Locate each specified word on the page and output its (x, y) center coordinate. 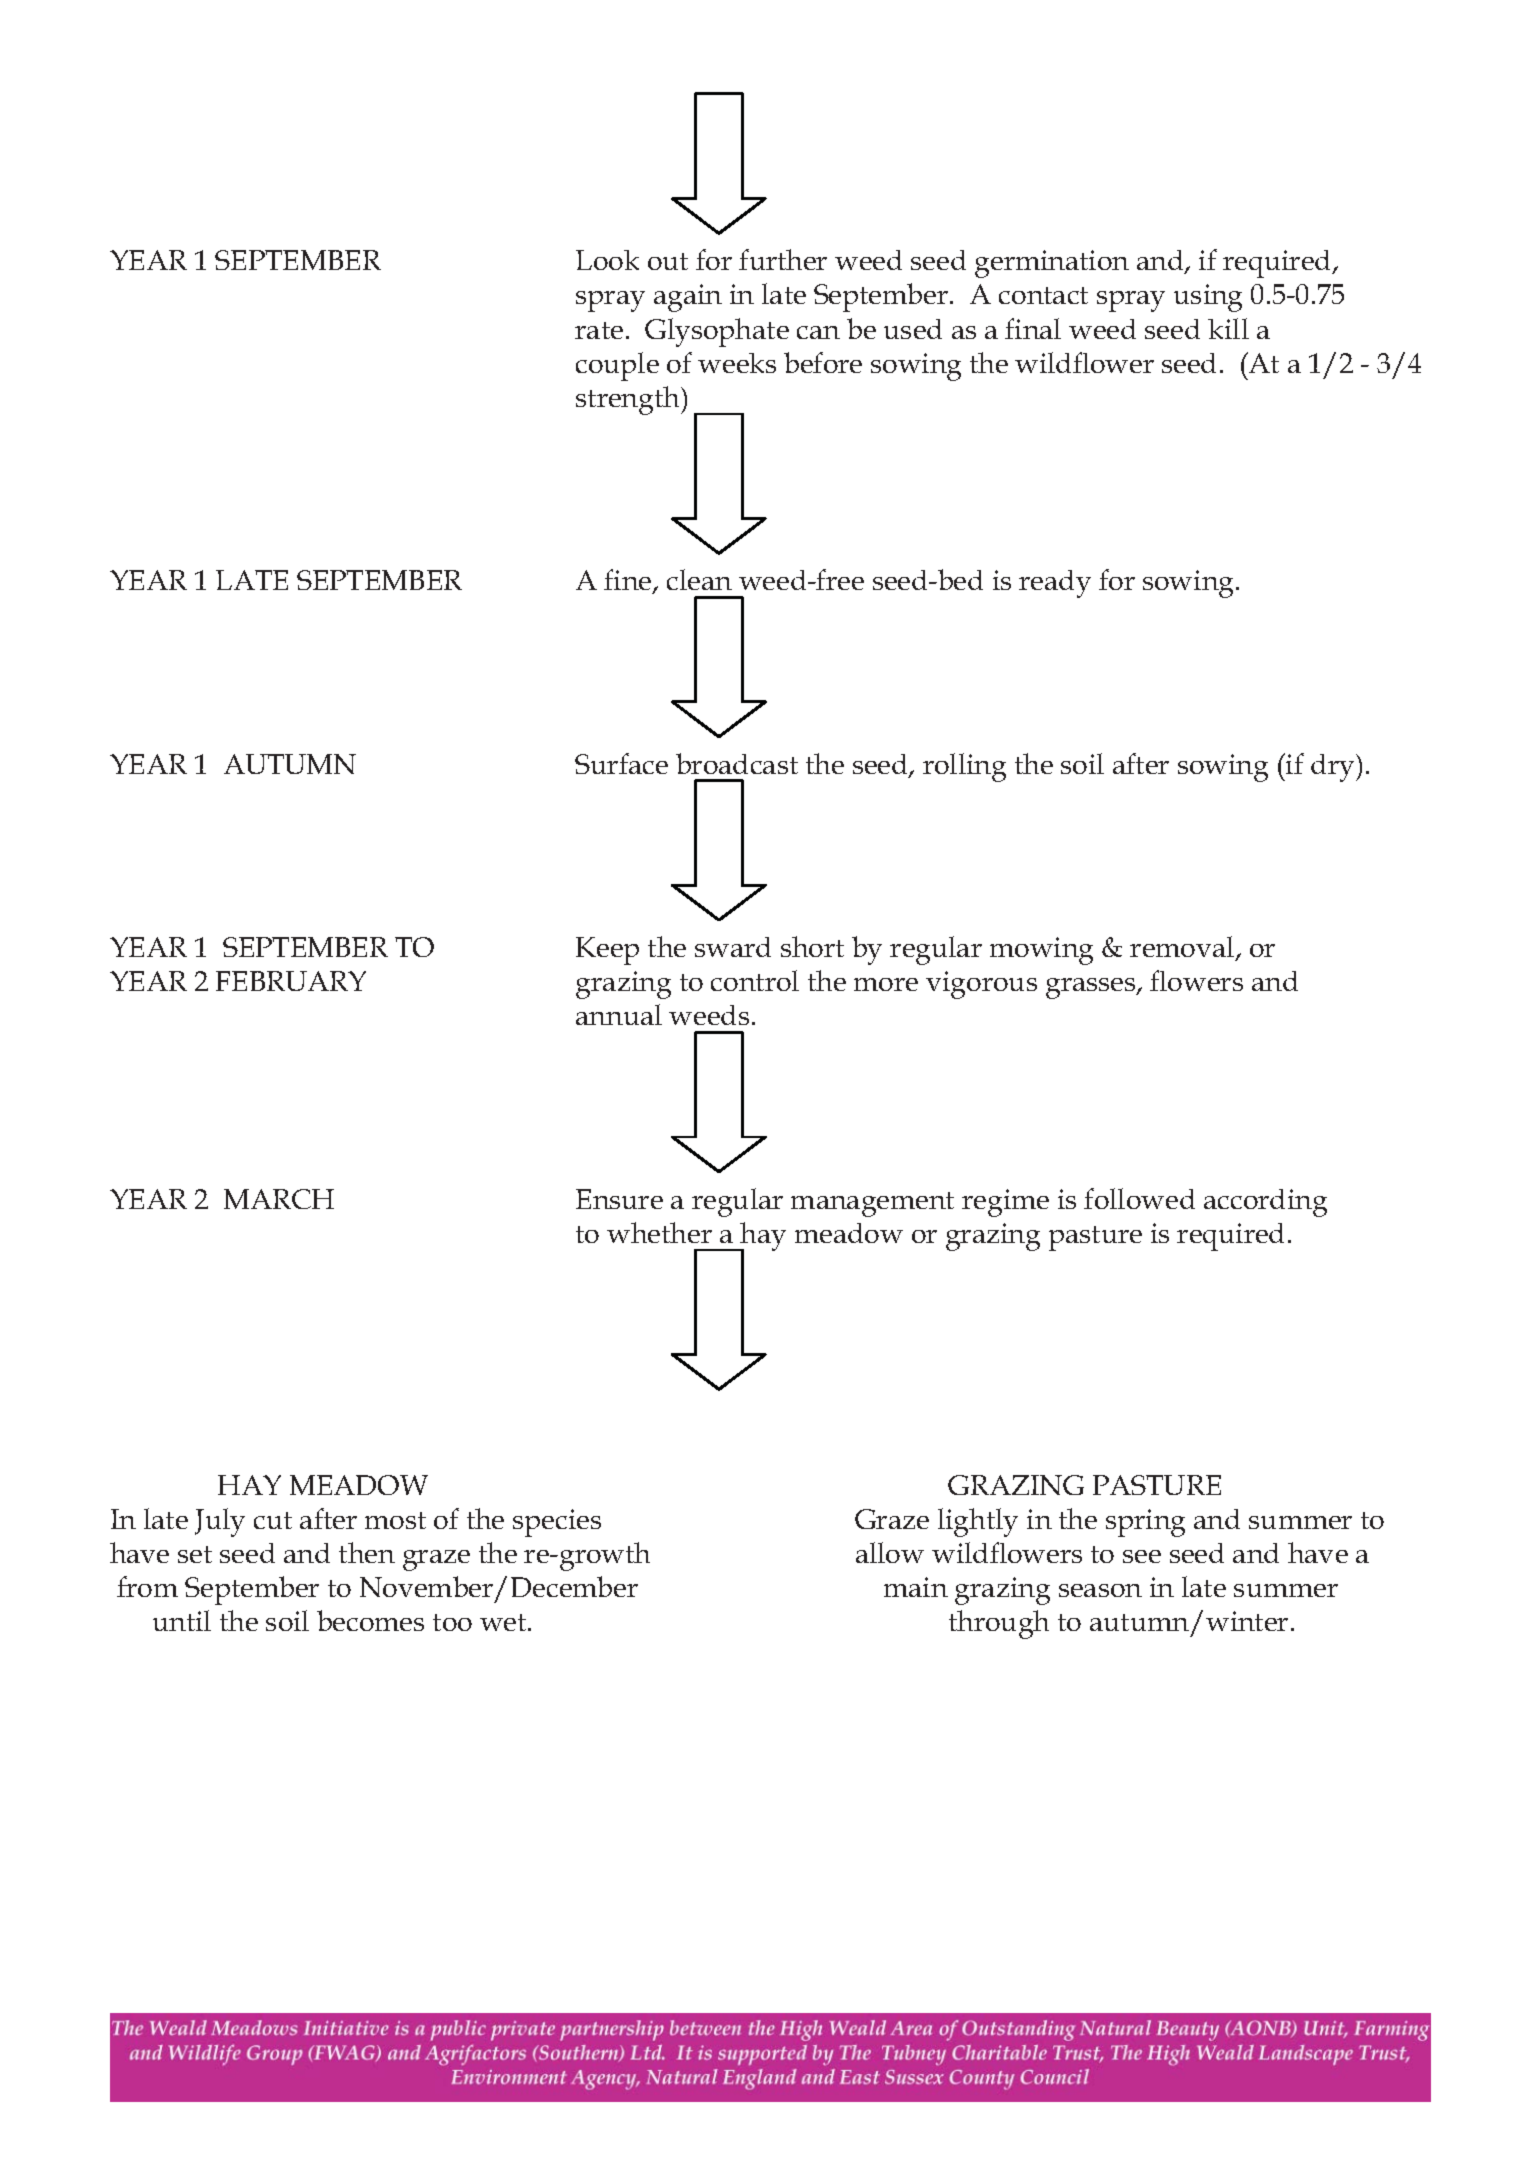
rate (599, 330)
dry (1334, 768)
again (688, 298)
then (367, 1552)
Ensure (619, 1199)
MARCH (279, 1199)
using (1208, 298)
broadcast (737, 763)
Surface (621, 763)
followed (1139, 1198)
